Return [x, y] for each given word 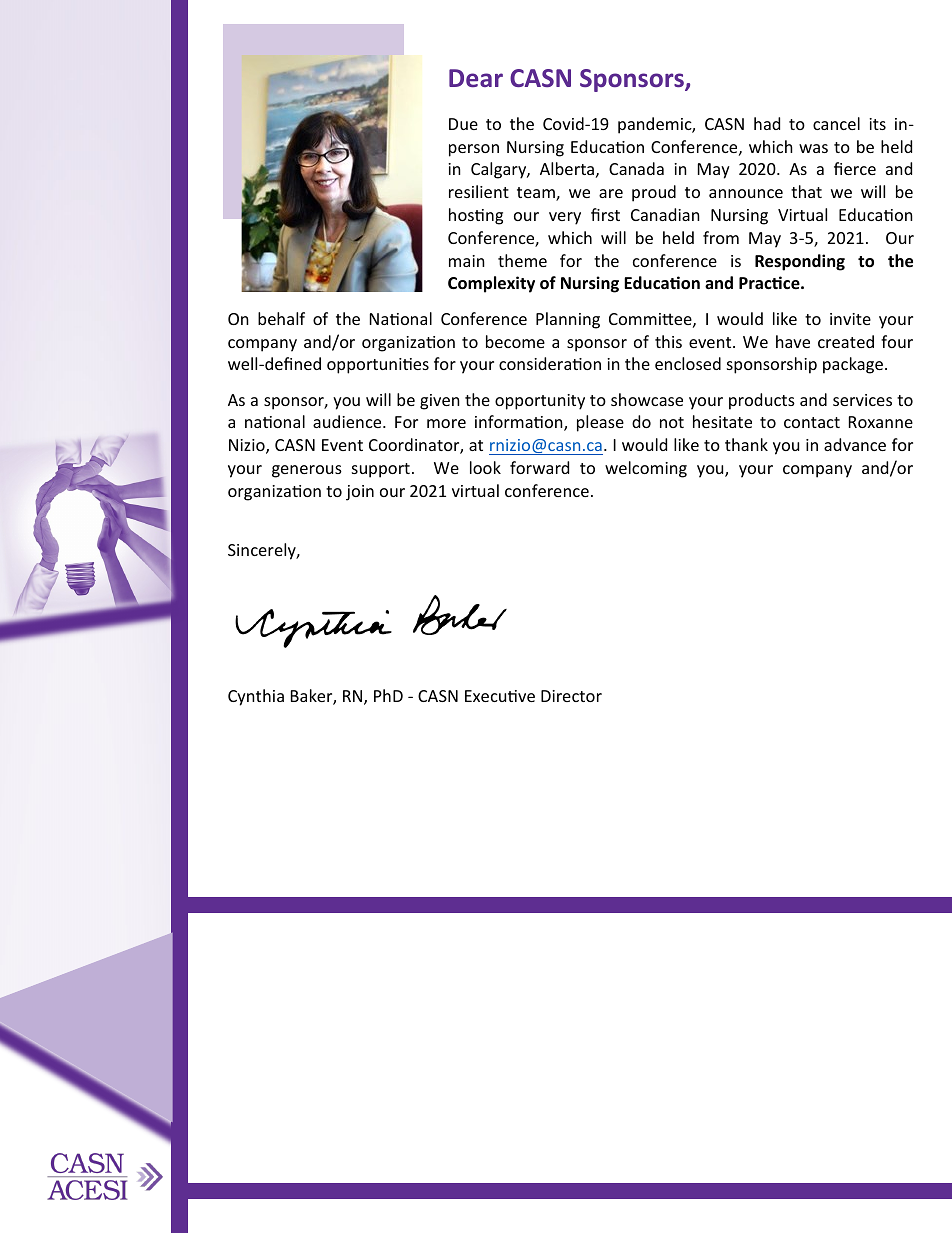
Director [571, 696]
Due [463, 124]
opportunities [378, 366]
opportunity [540, 402]
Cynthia [256, 697]
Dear [476, 78]
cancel [836, 123]
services [862, 400]
